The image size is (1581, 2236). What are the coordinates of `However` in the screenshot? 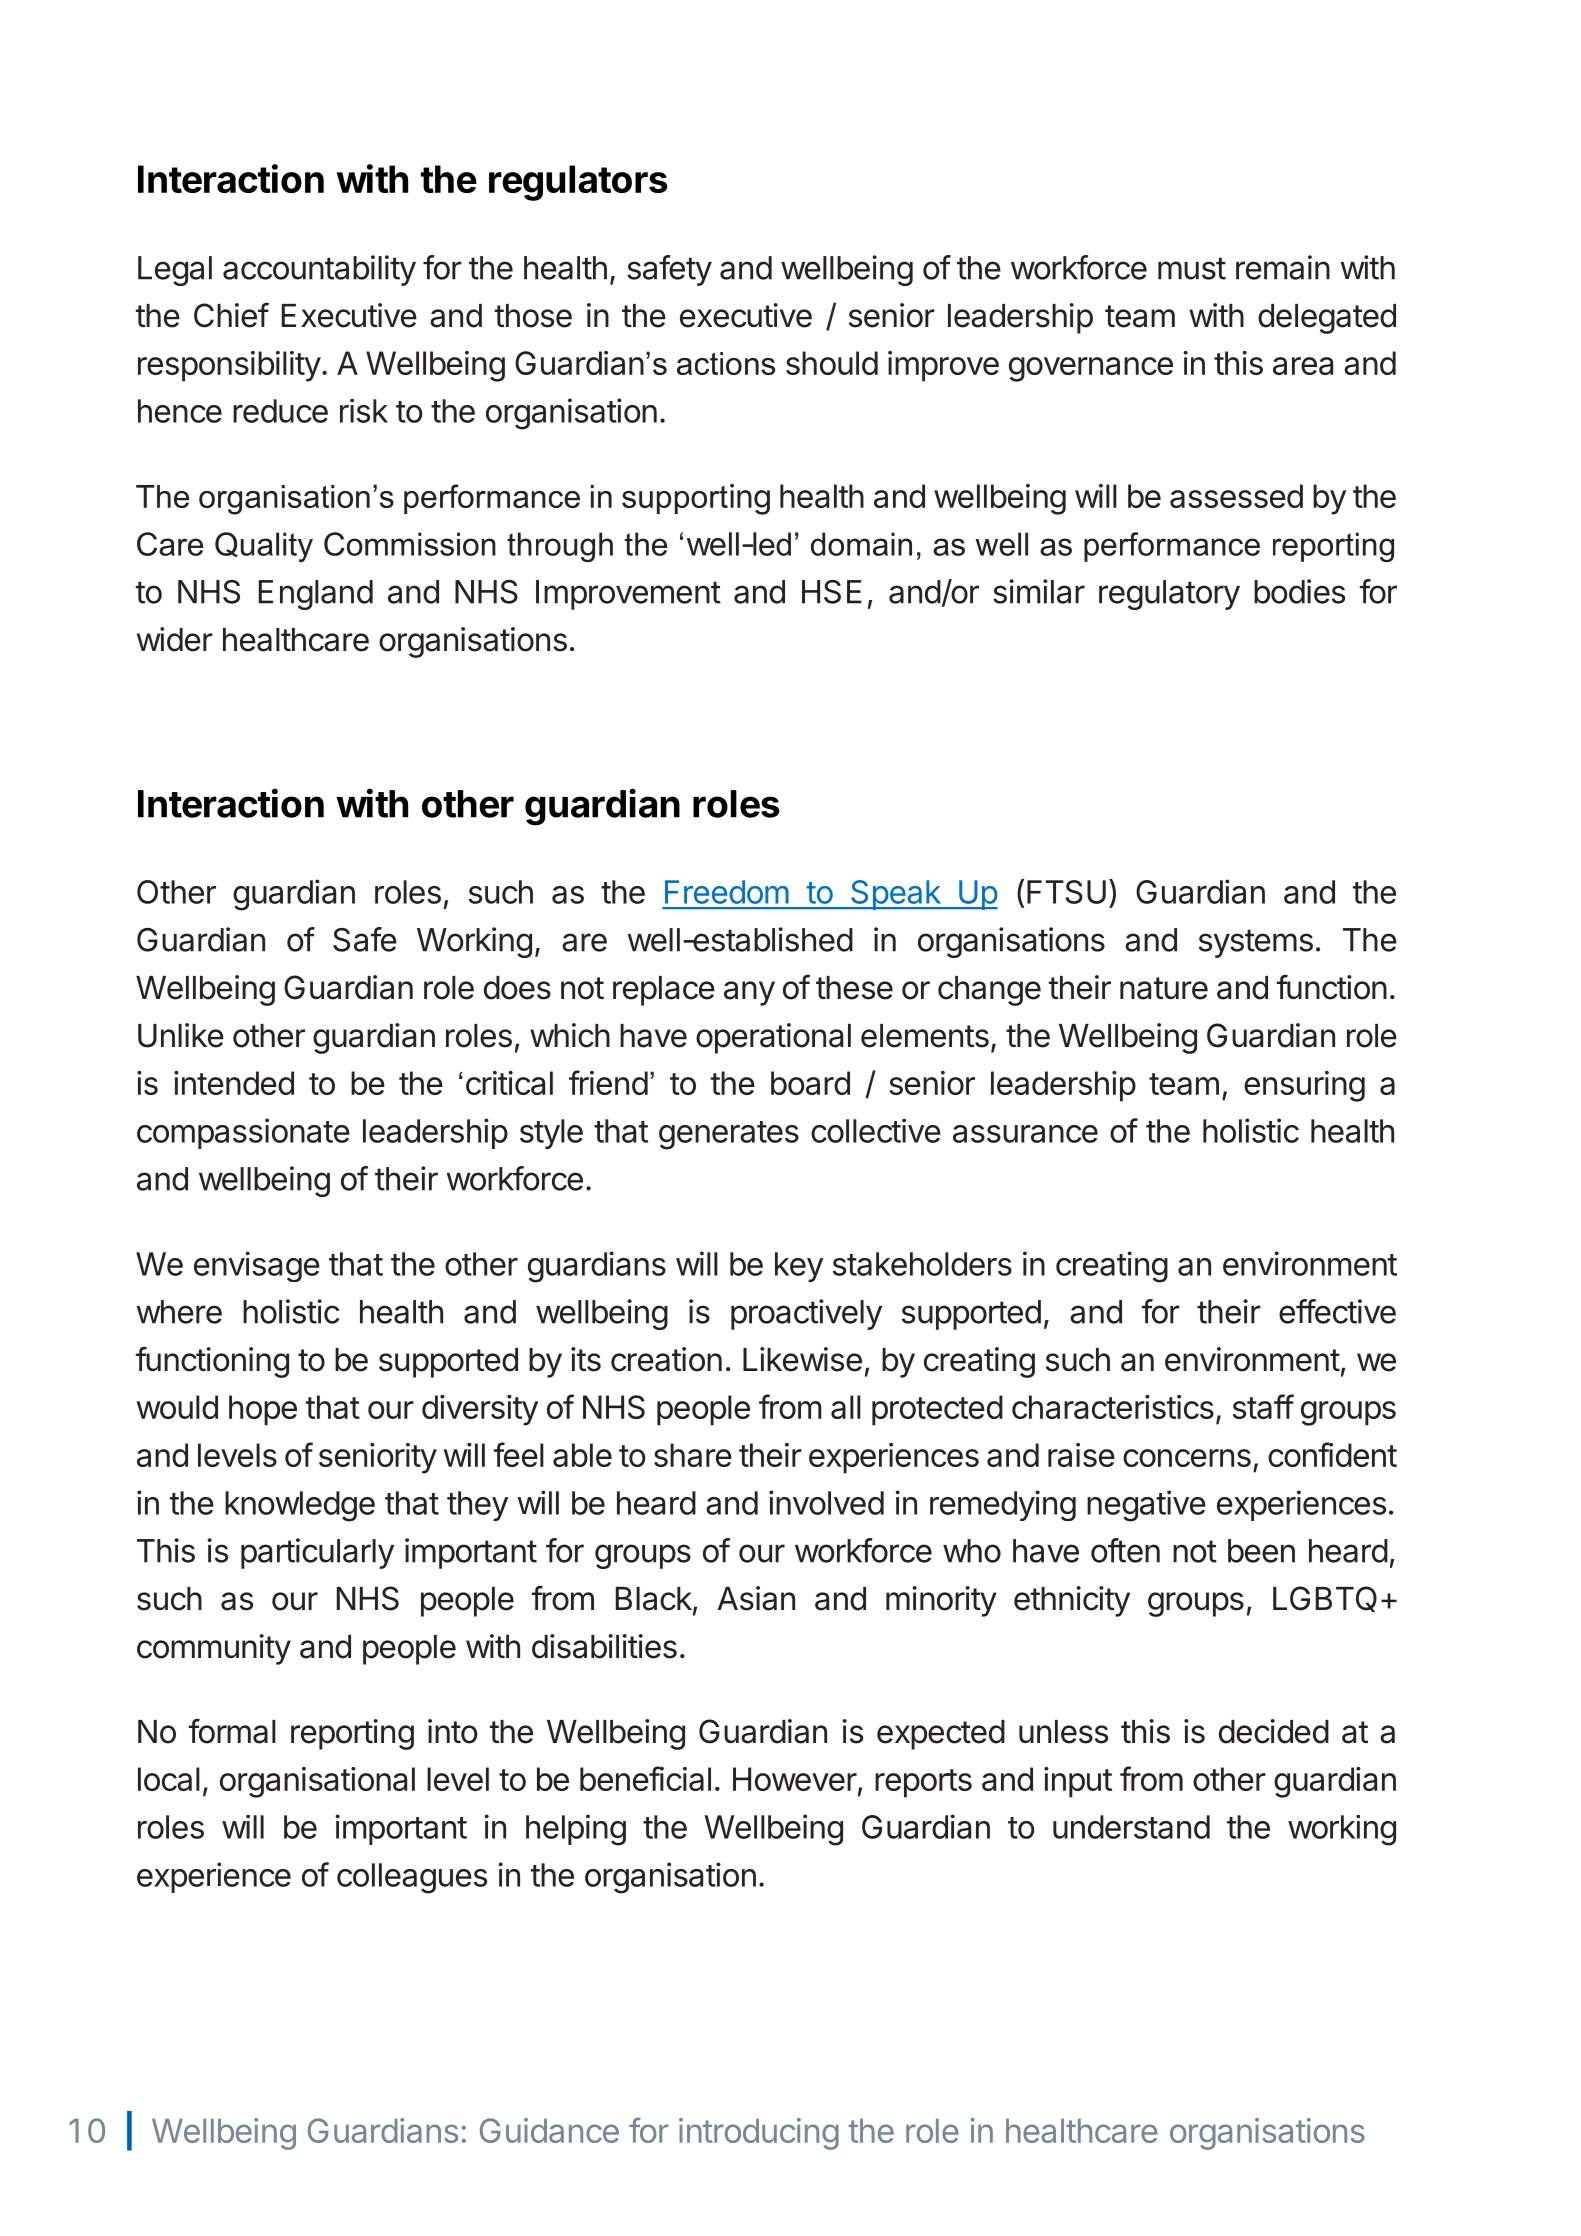 It's located at (795, 1779).
